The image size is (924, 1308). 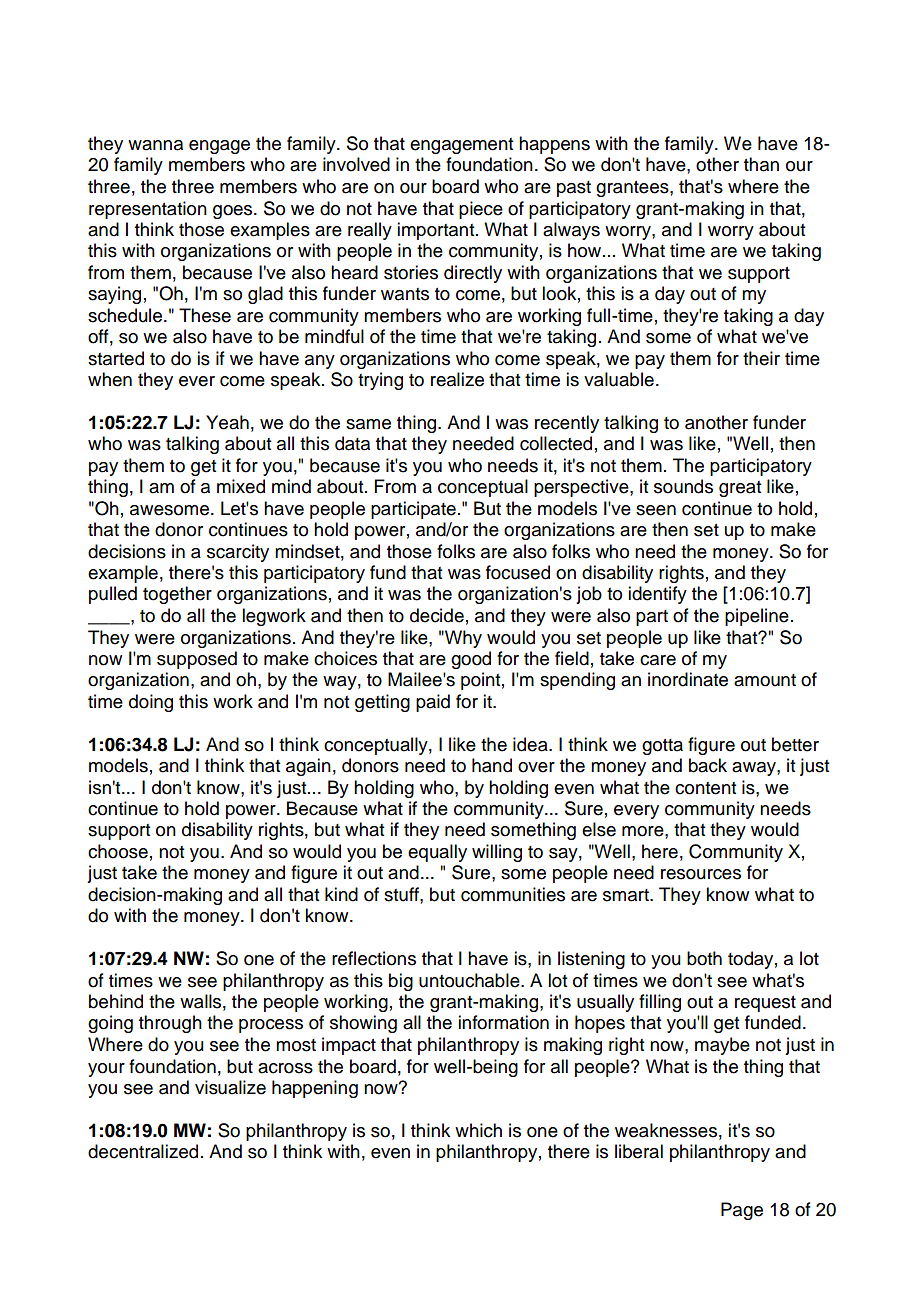 I want to click on which, so click(x=478, y=1130).
